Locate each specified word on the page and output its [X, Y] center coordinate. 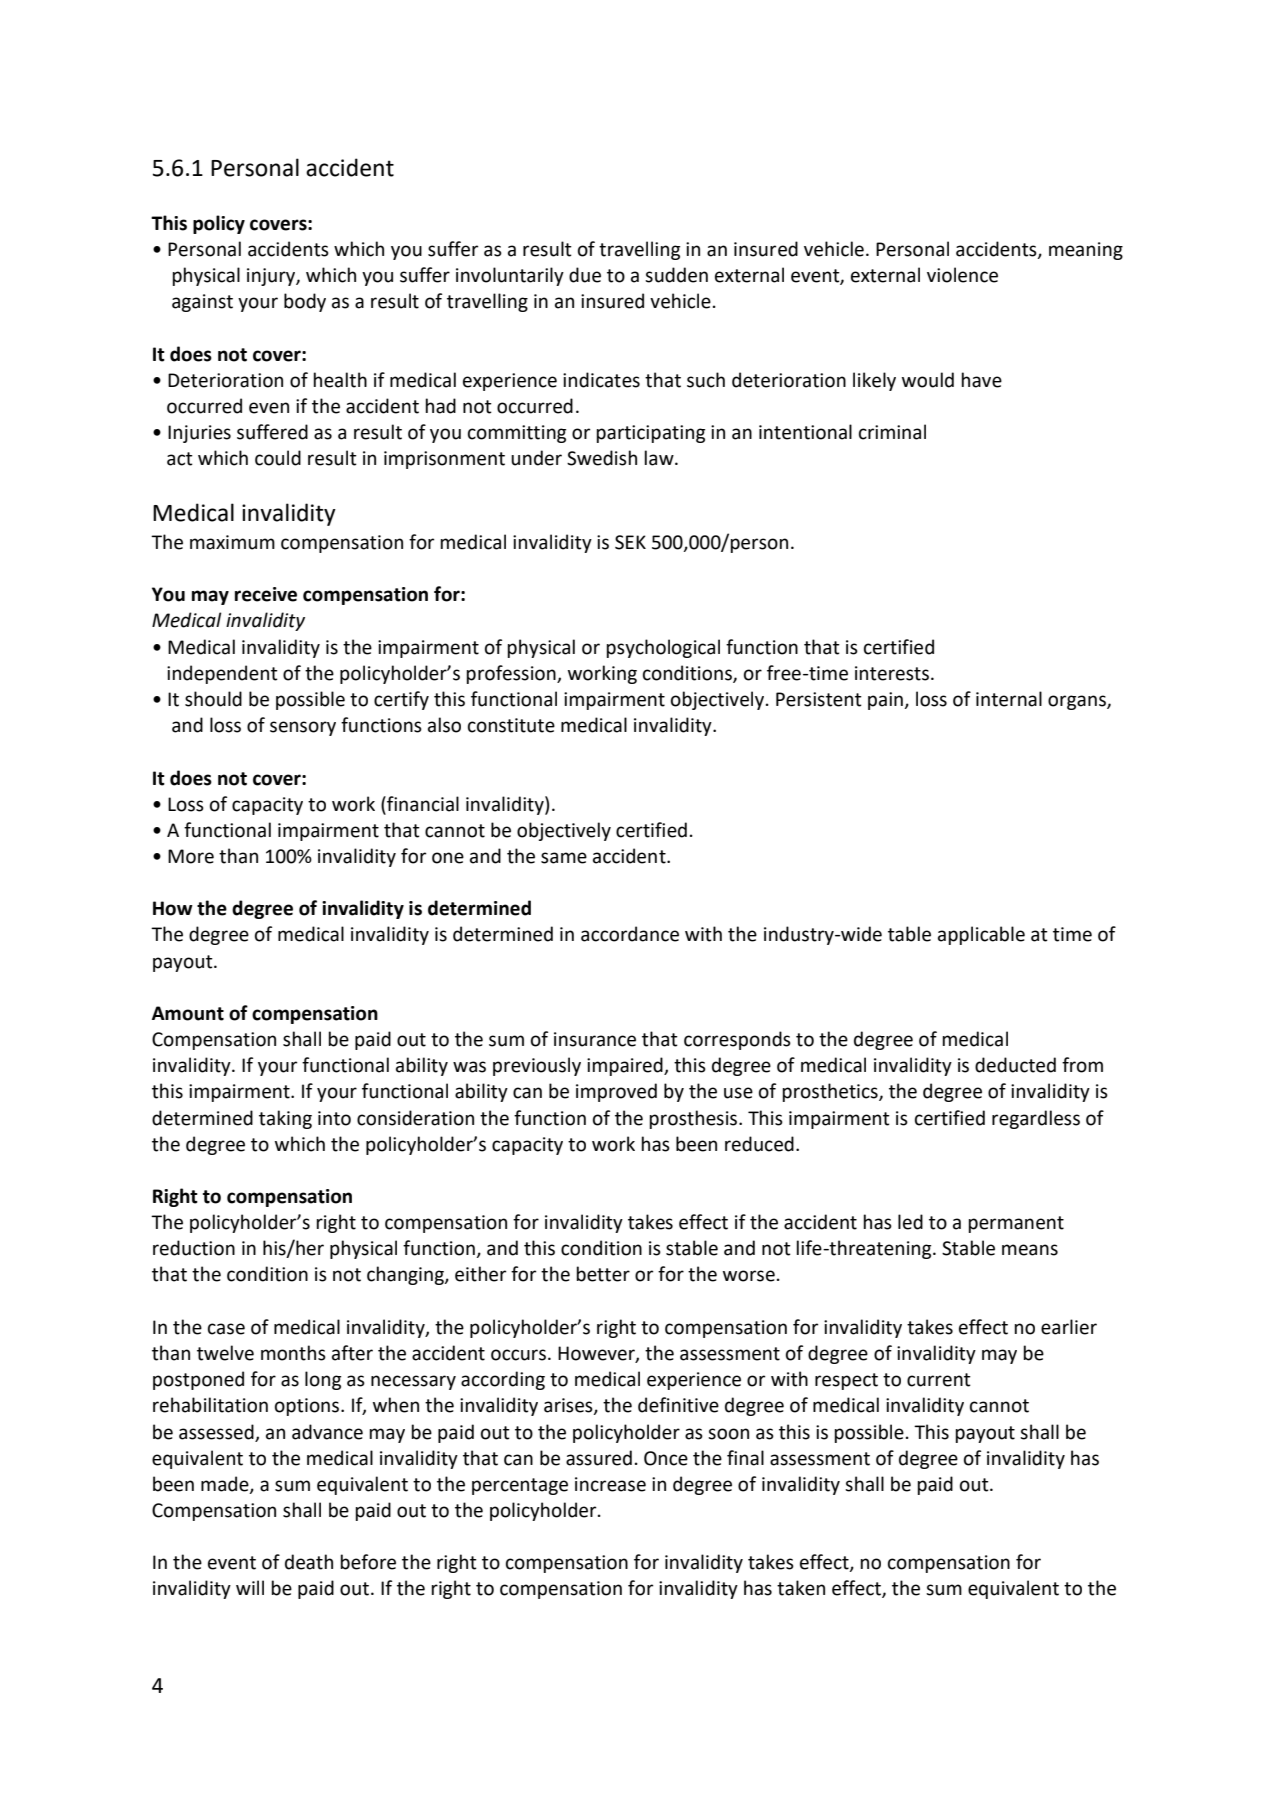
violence [962, 275]
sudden [676, 275]
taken [801, 1588]
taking [285, 1119]
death [309, 1562]
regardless [1036, 1119]
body [305, 302]
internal [1009, 699]
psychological [663, 648]
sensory [303, 728]
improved [616, 1092]
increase [610, 1484]
